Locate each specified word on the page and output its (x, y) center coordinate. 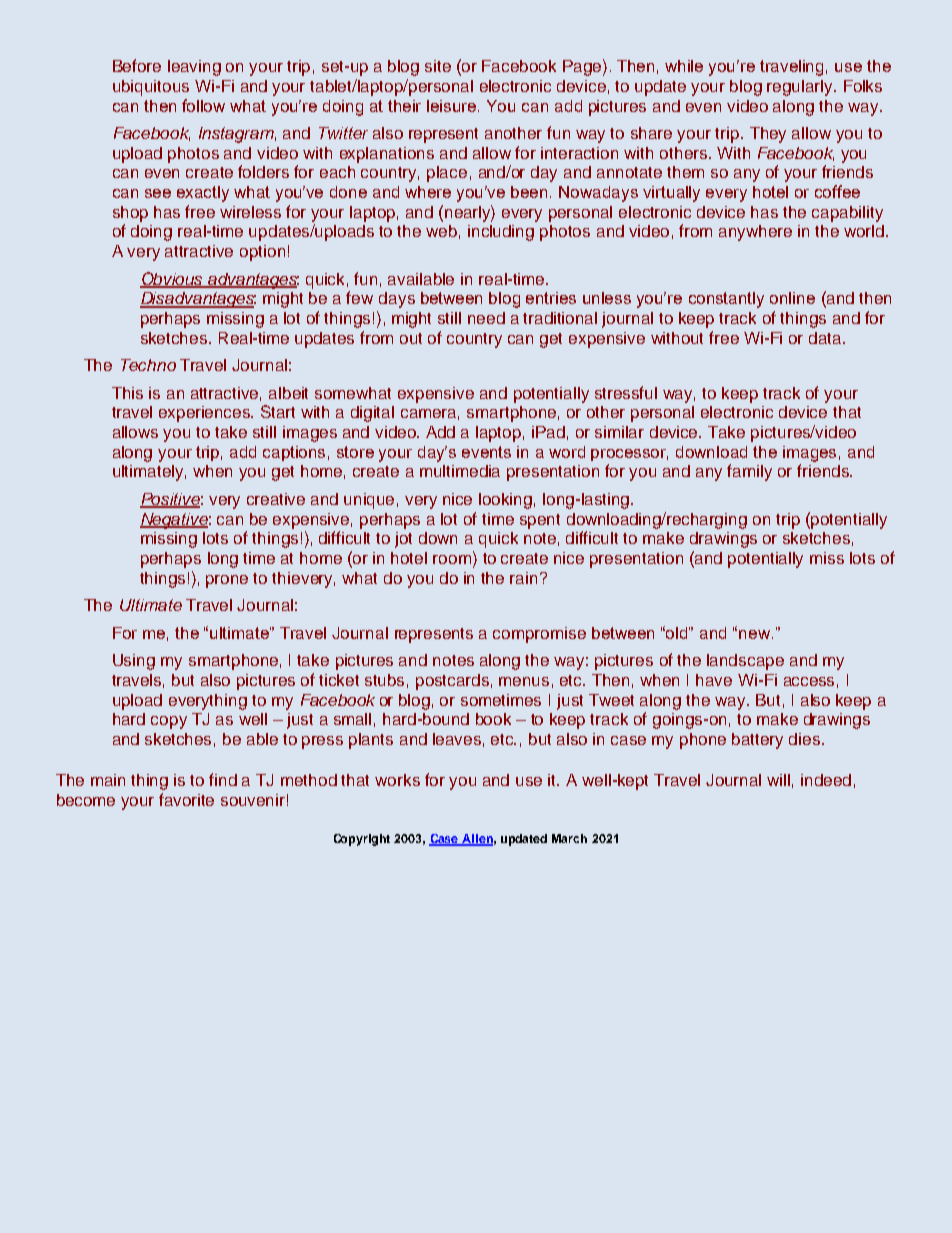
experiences (206, 414)
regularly (801, 88)
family (749, 472)
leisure (453, 106)
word (567, 452)
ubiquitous (151, 88)
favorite (186, 799)
